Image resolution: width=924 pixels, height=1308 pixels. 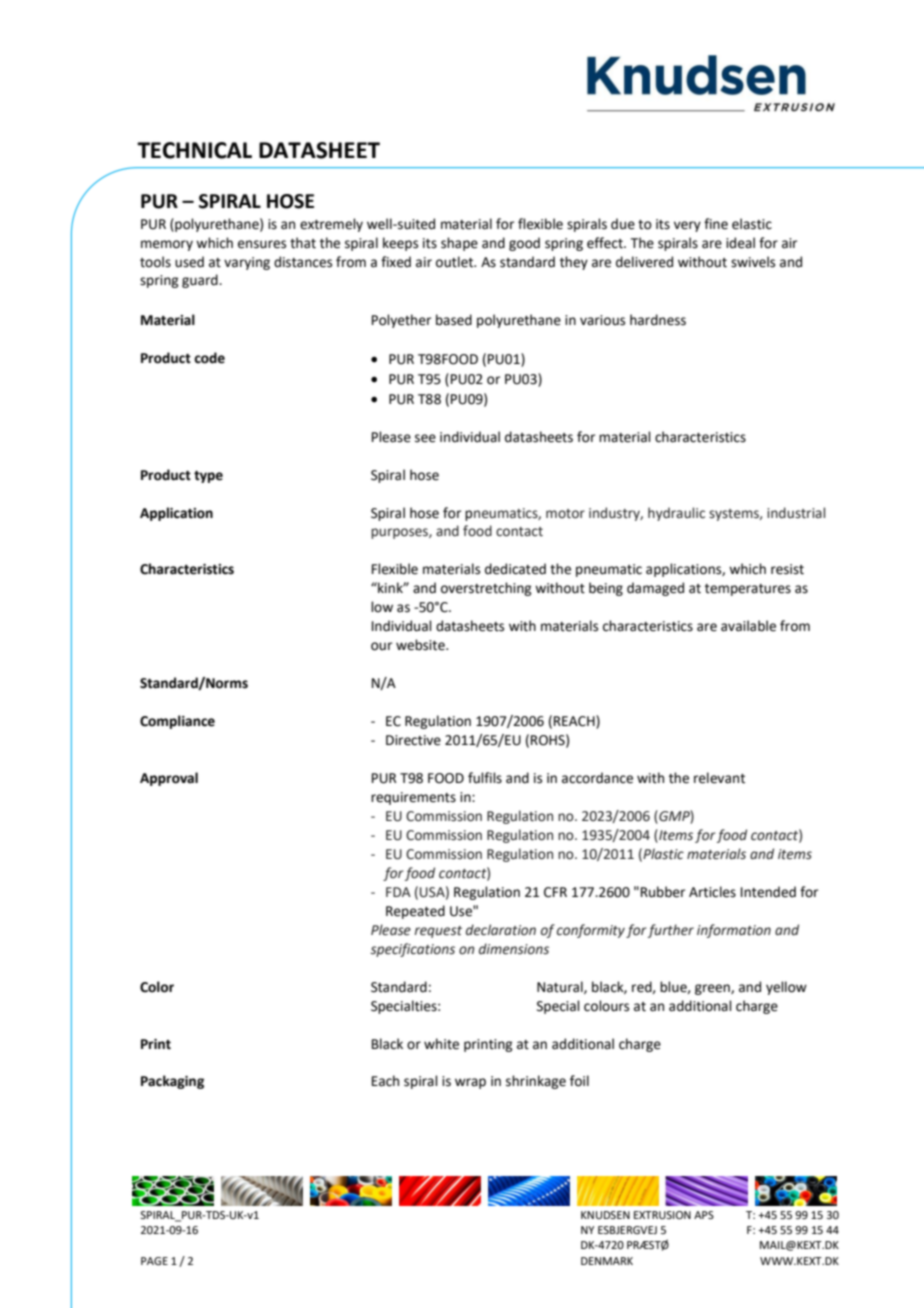 What do you see at coordinates (459, 244) in the screenshot?
I see `shape` at bounding box center [459, 244].
